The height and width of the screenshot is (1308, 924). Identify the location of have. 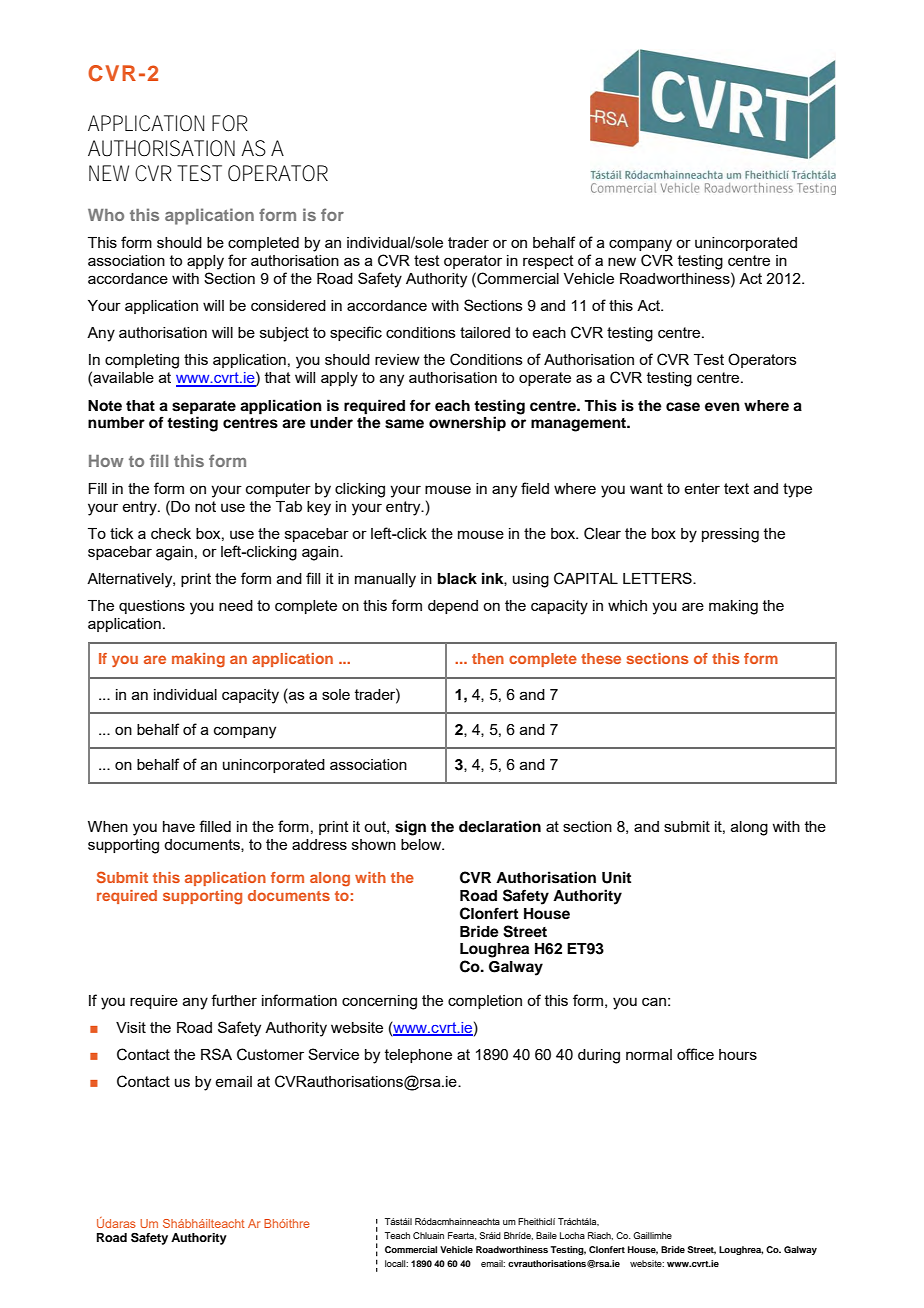
(179, 826).
